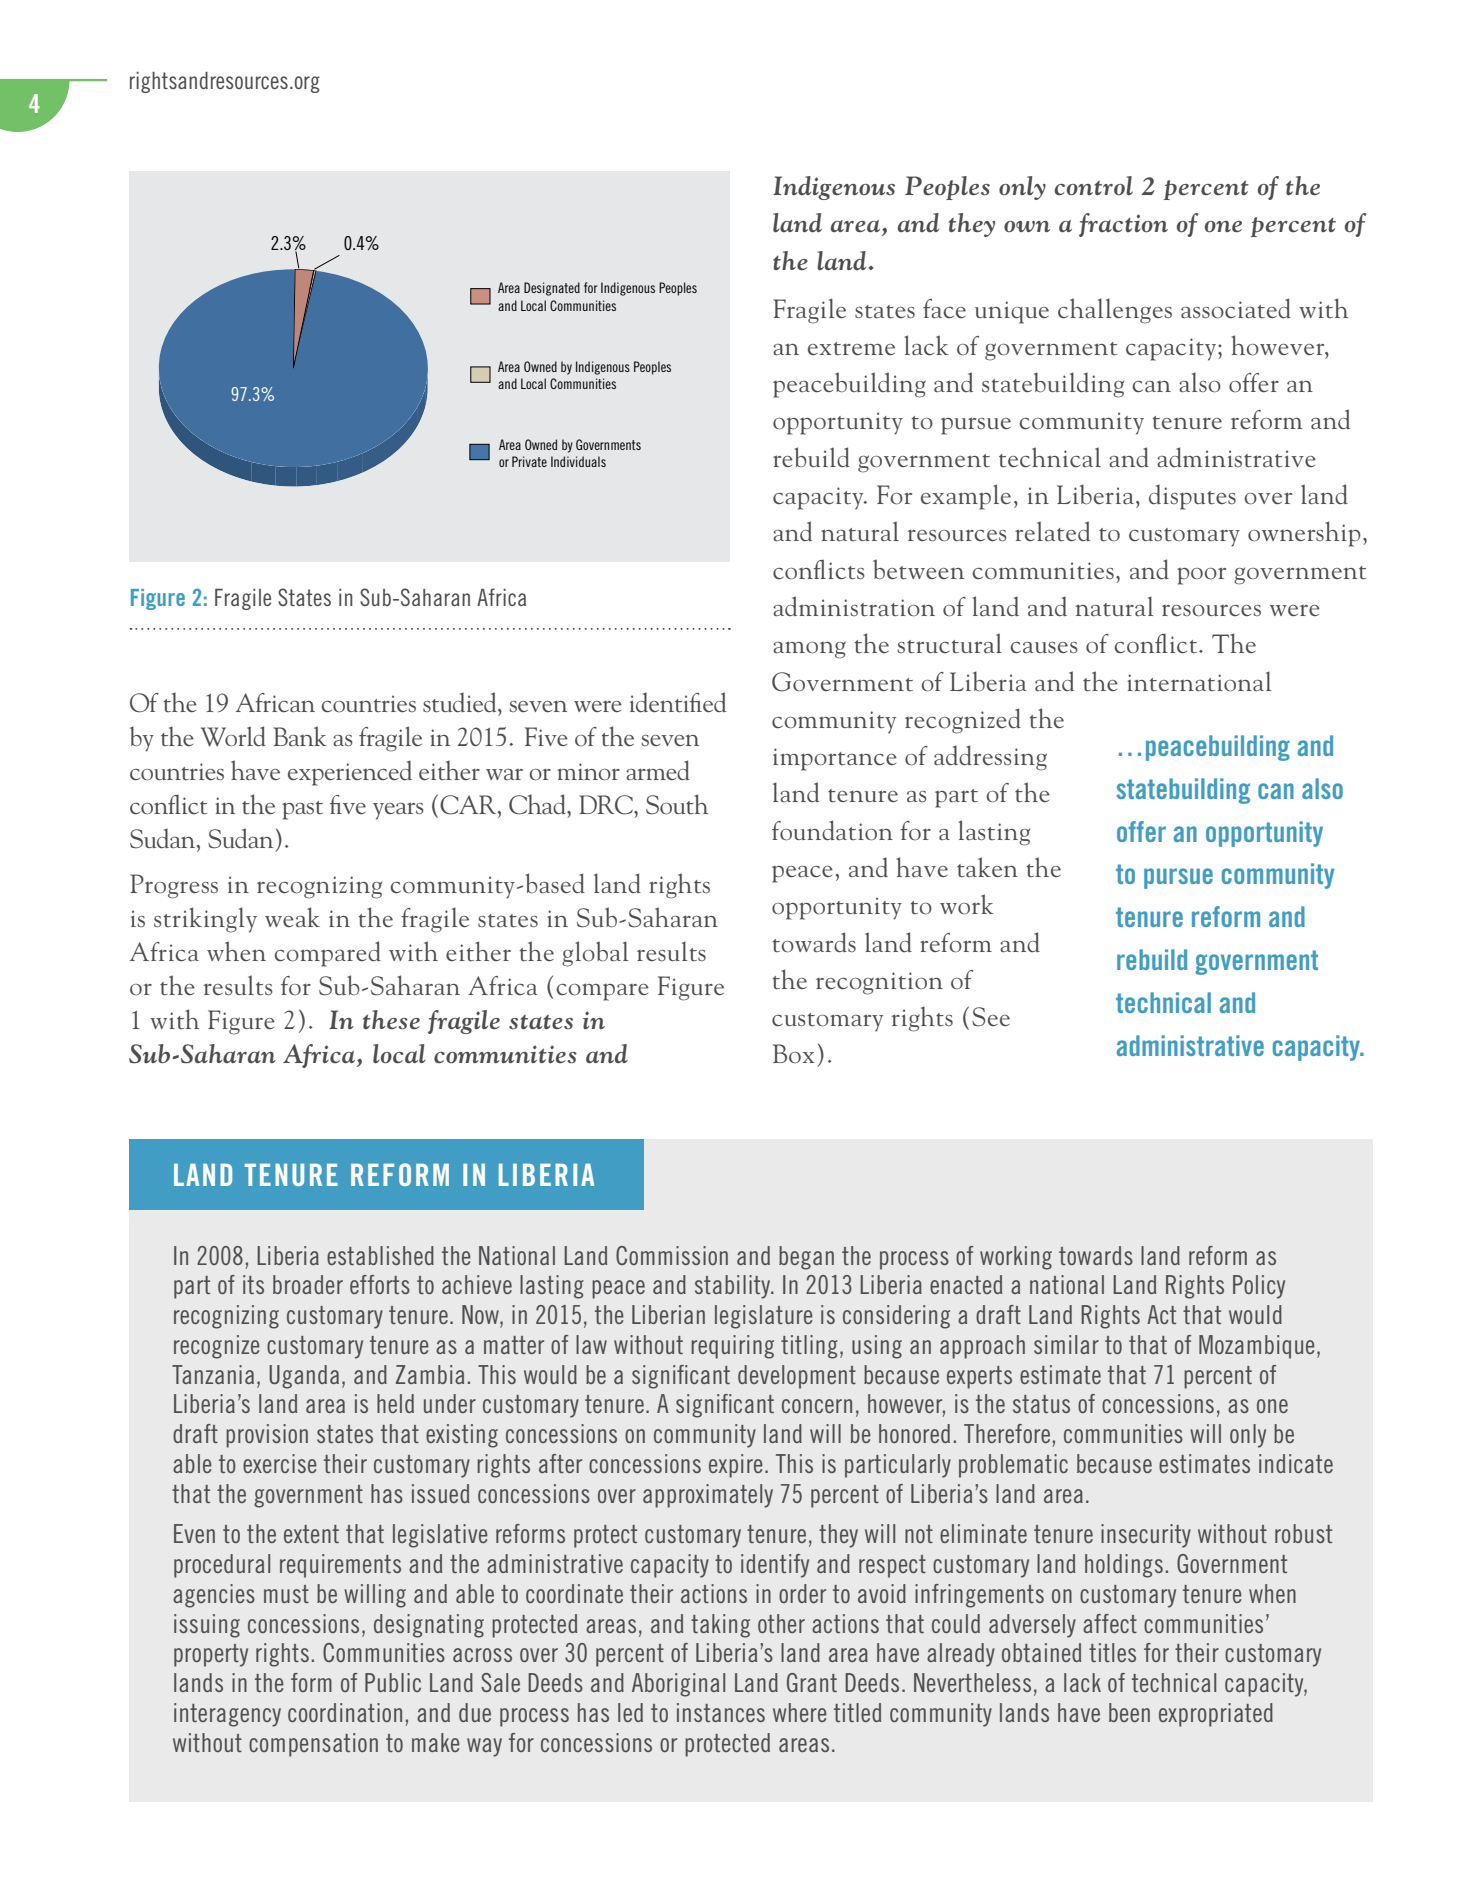 The height and width of the image is (1887, 1458). I want to click on Designated, so click(552, 289).
